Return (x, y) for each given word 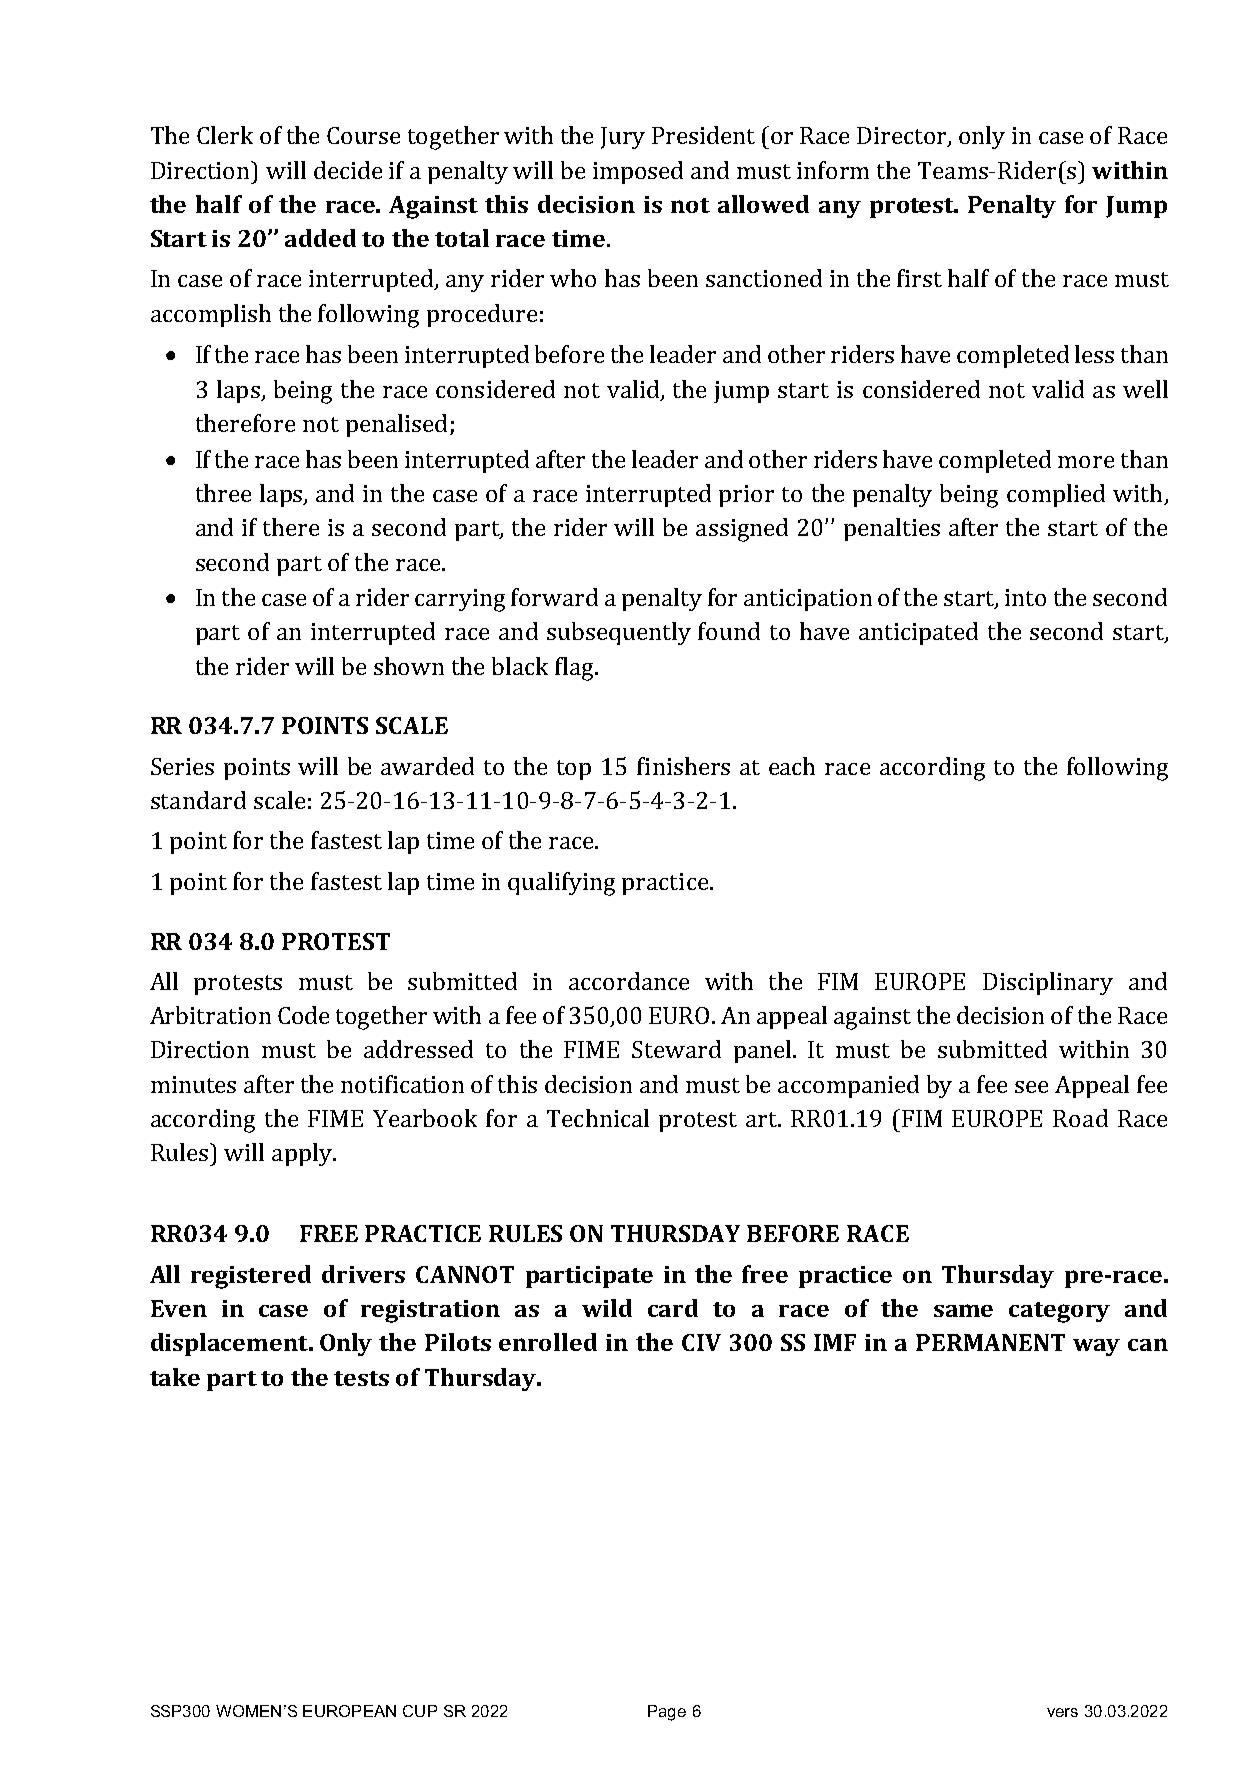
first (919, 278)
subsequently (619, 633)
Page (667, 1713)
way (1096, 1347)
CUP (420, 1711)
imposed (638, 172)
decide (348, 170)
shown (409, 666)
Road (1080, 1118)
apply (303, 1154)
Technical (598, 1118)
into (1025, 597)
